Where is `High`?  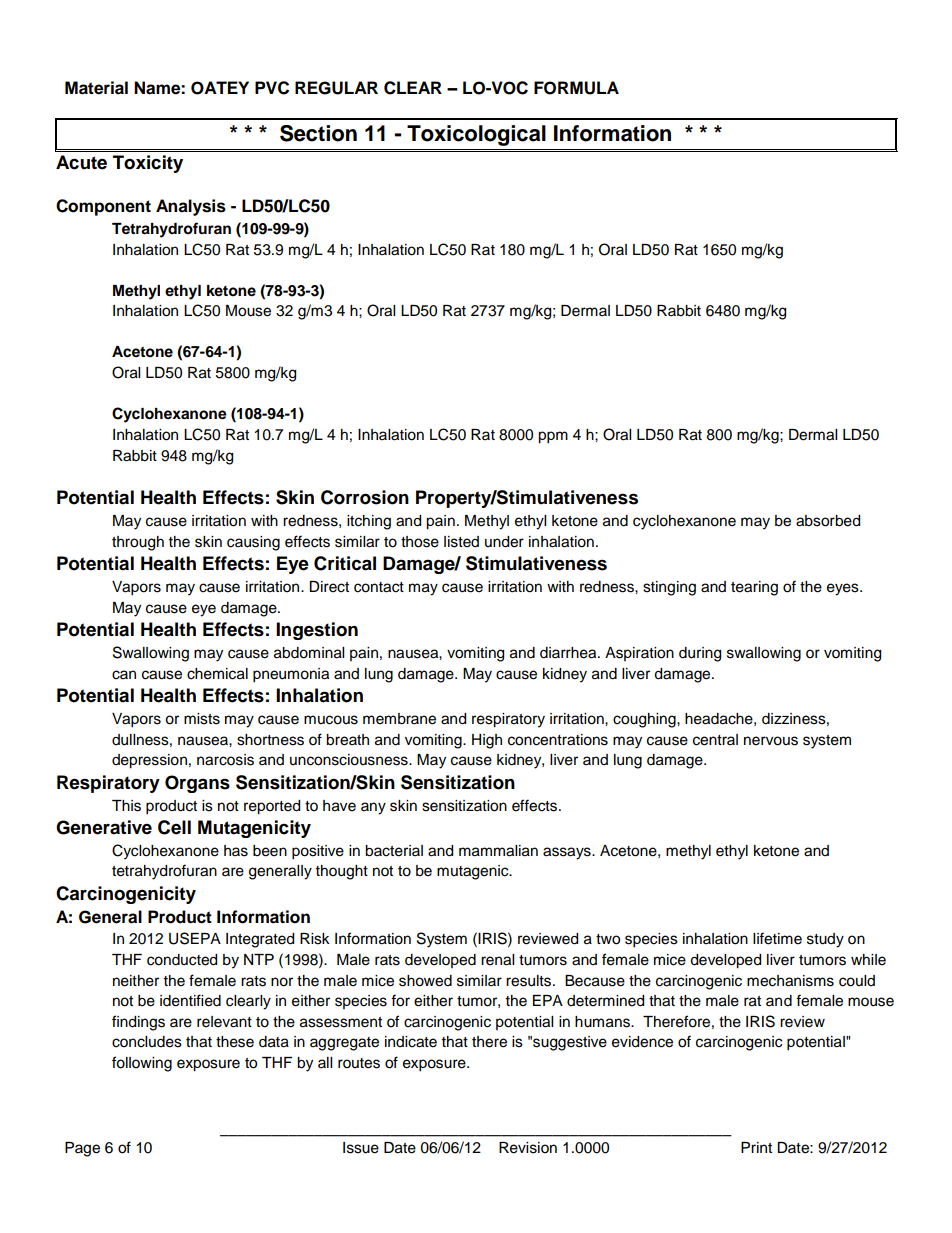 High is located at coordinates (487, 741).
